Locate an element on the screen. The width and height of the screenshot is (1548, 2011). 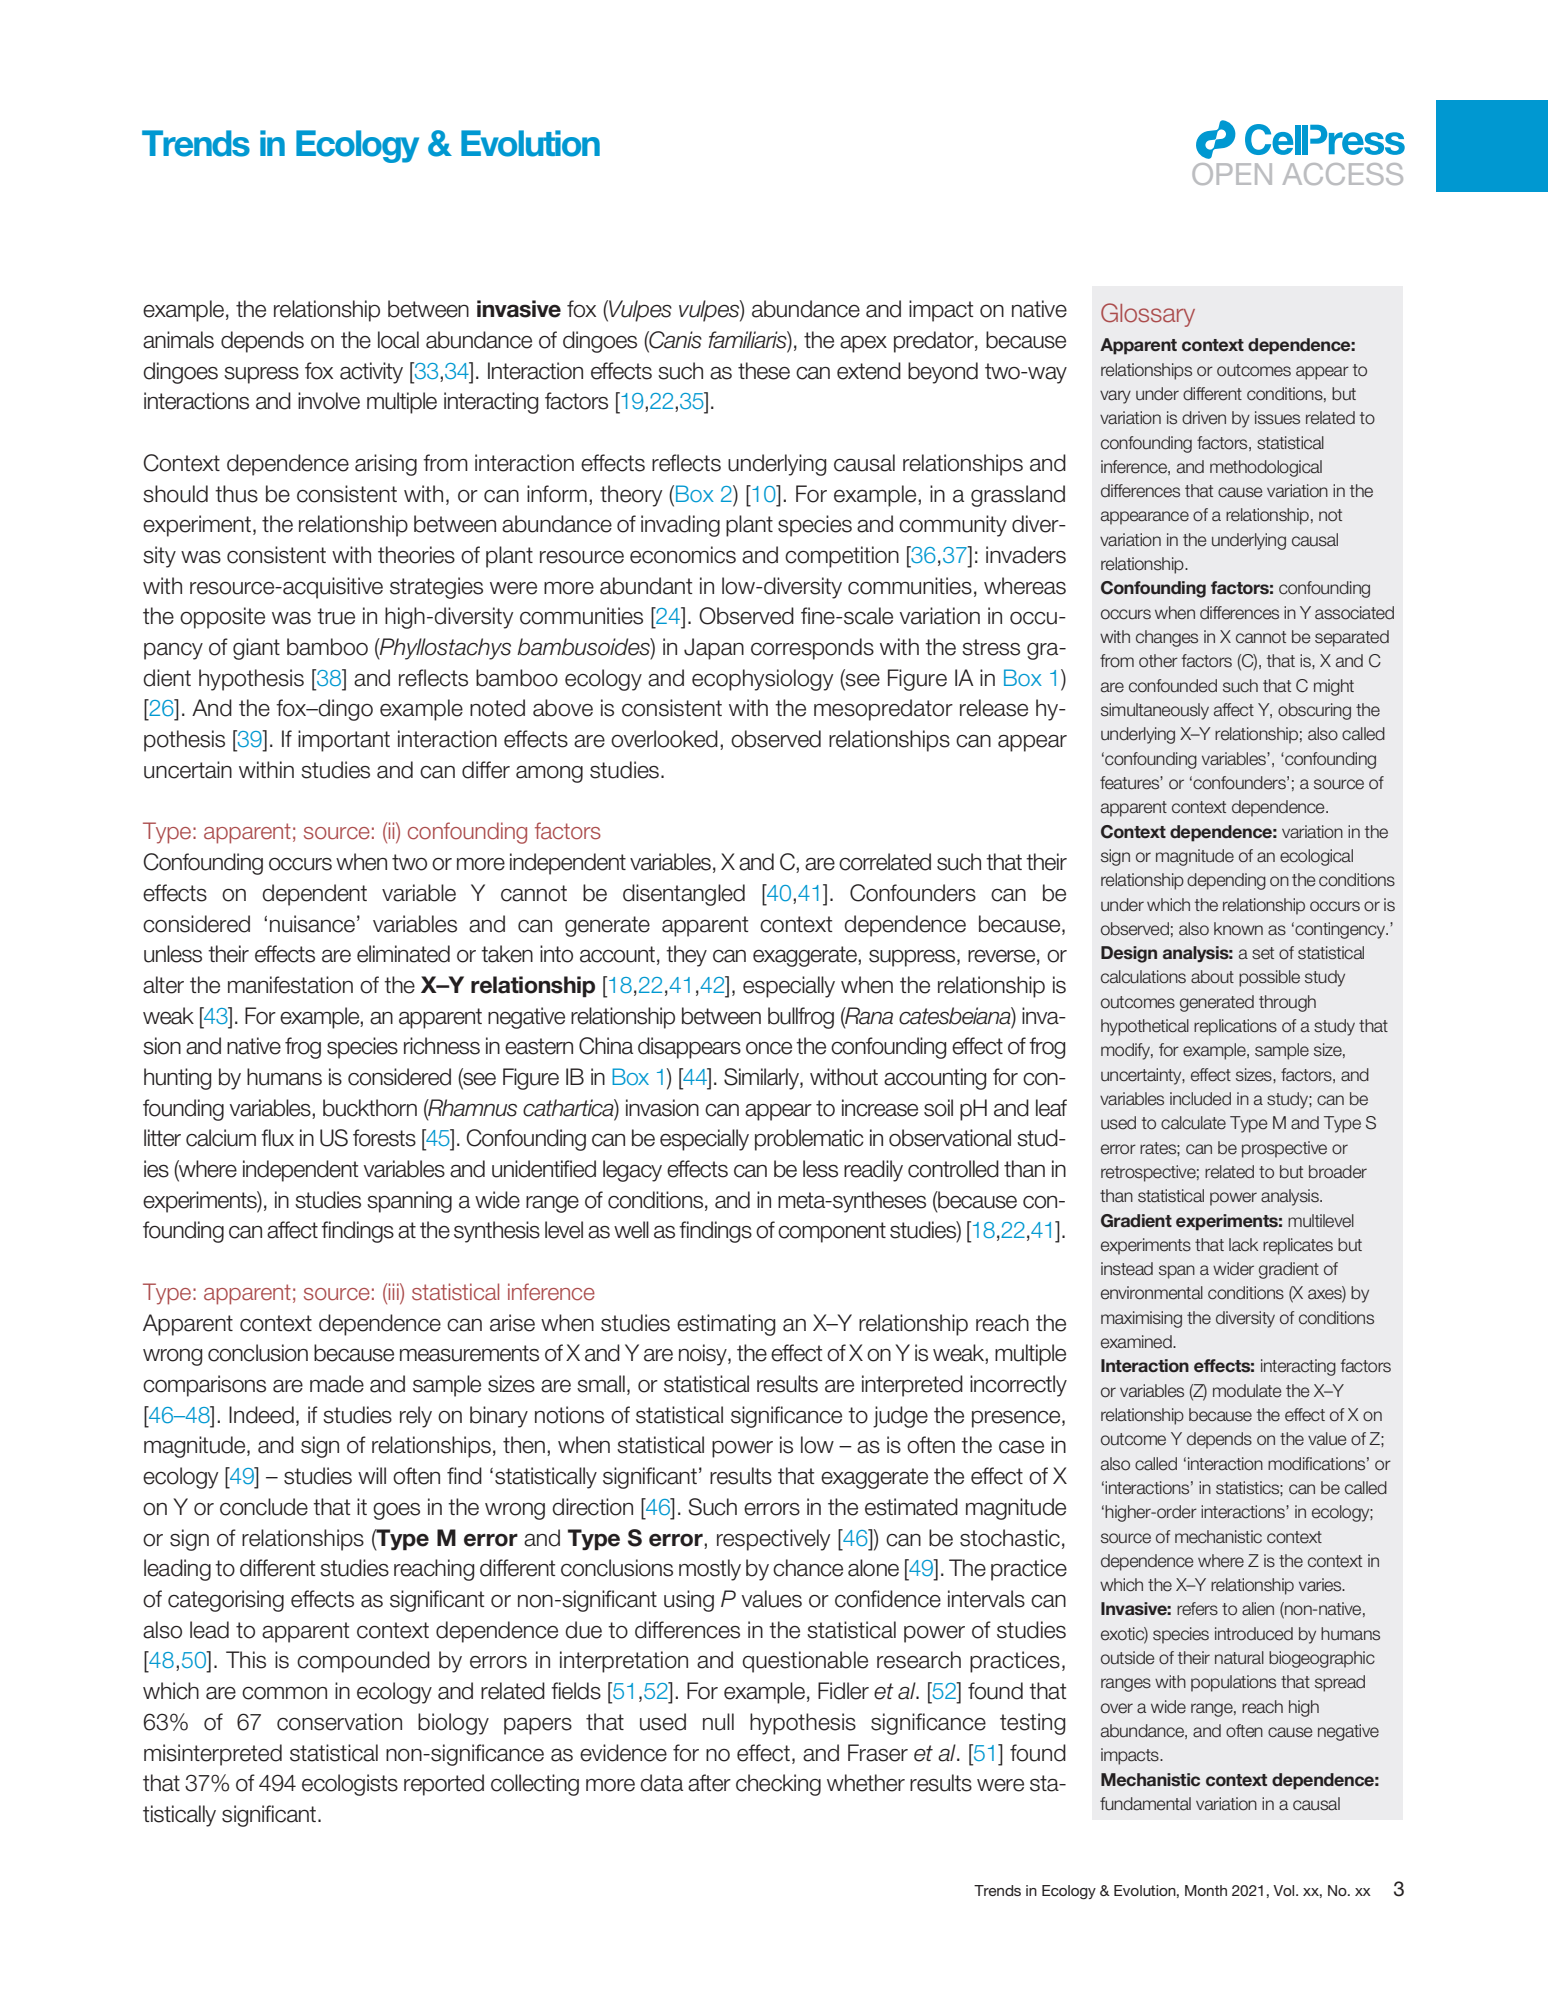
OPEN is located at coordinates (1232, 174).
